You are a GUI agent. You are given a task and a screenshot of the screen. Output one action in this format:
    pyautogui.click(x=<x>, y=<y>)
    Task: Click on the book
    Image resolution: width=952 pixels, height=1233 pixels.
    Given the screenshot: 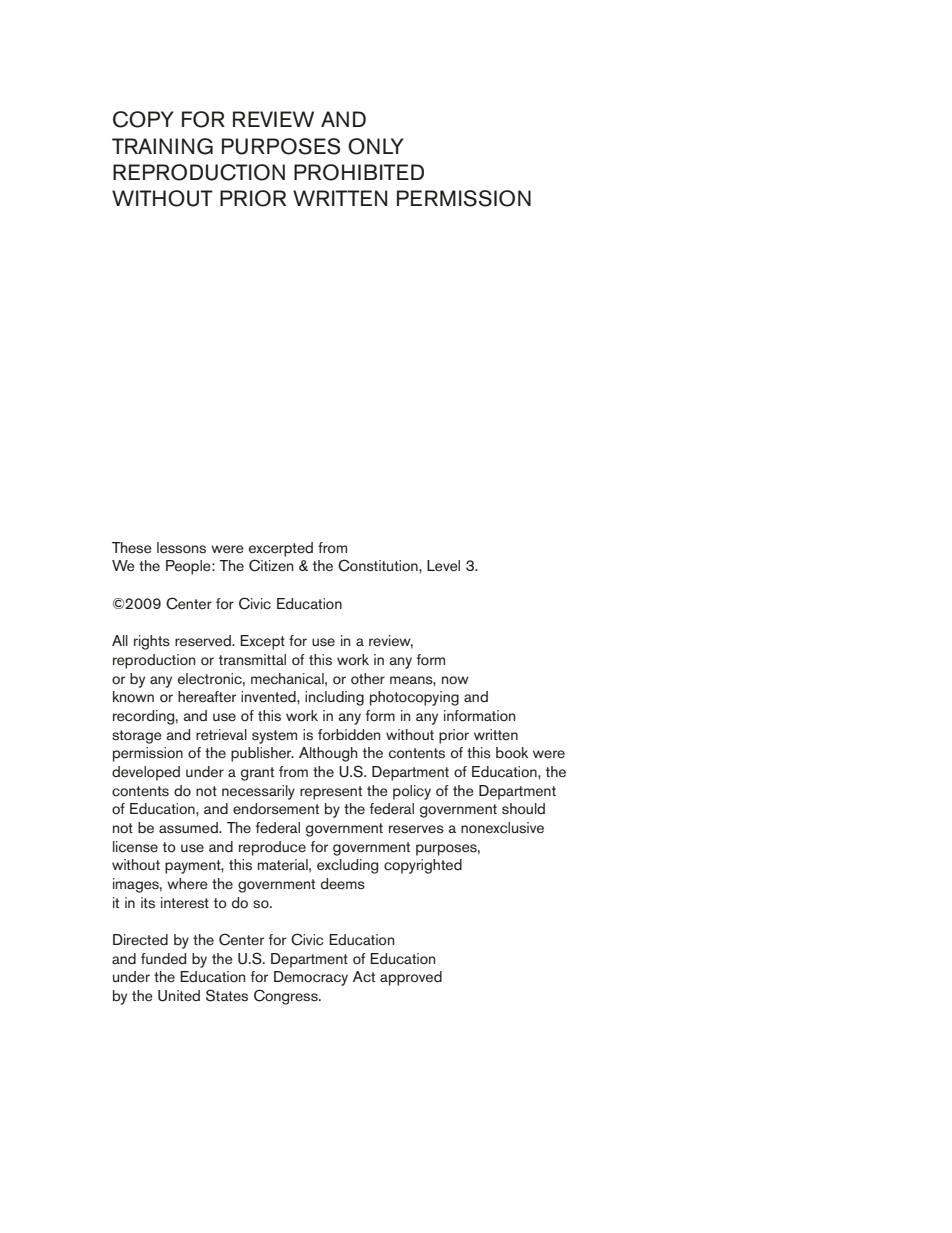 What is the action you would take?
    pyautogui.click(x=512, y=753)
